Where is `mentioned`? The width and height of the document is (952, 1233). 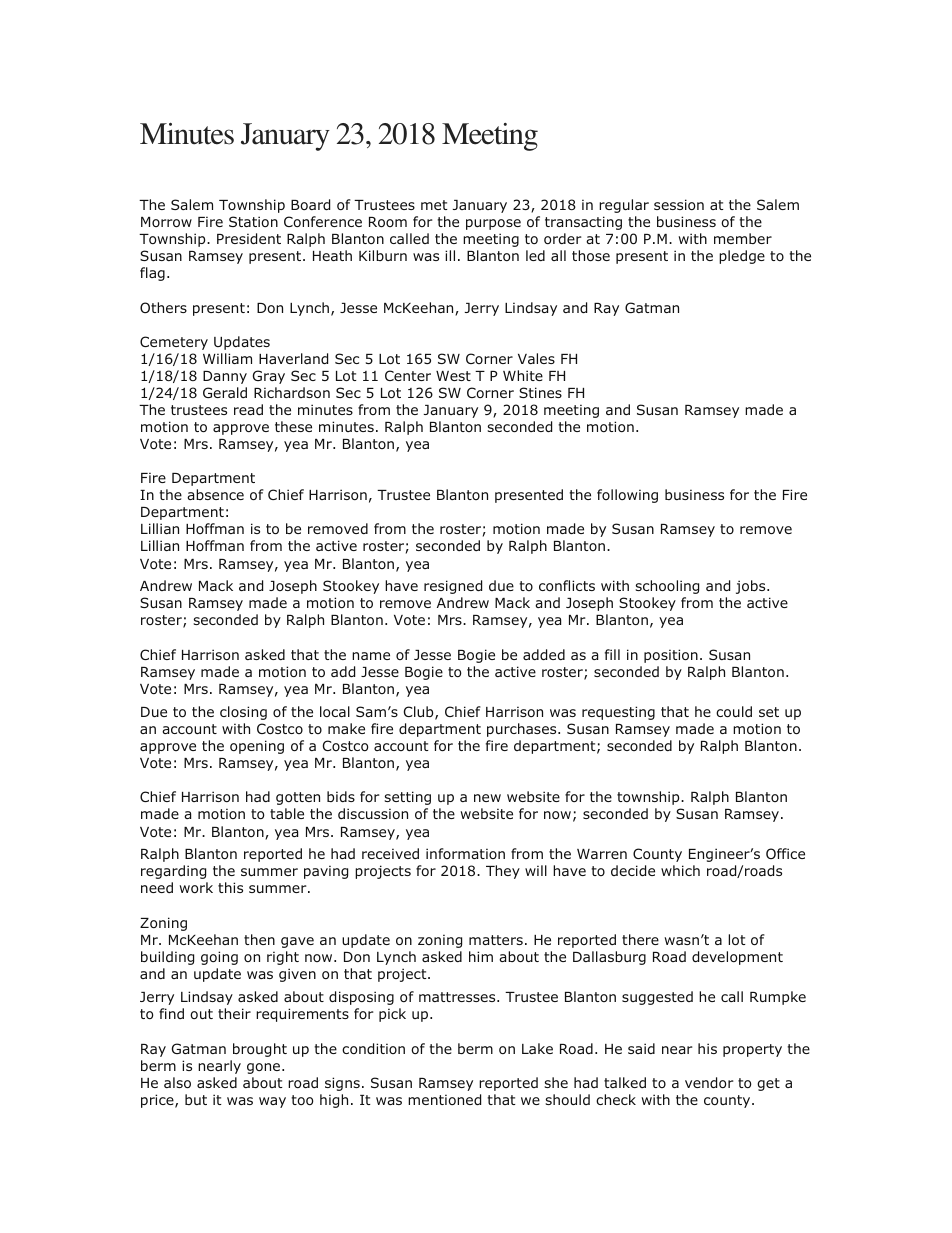
mentioned is located at coordinates (444, 1099).
